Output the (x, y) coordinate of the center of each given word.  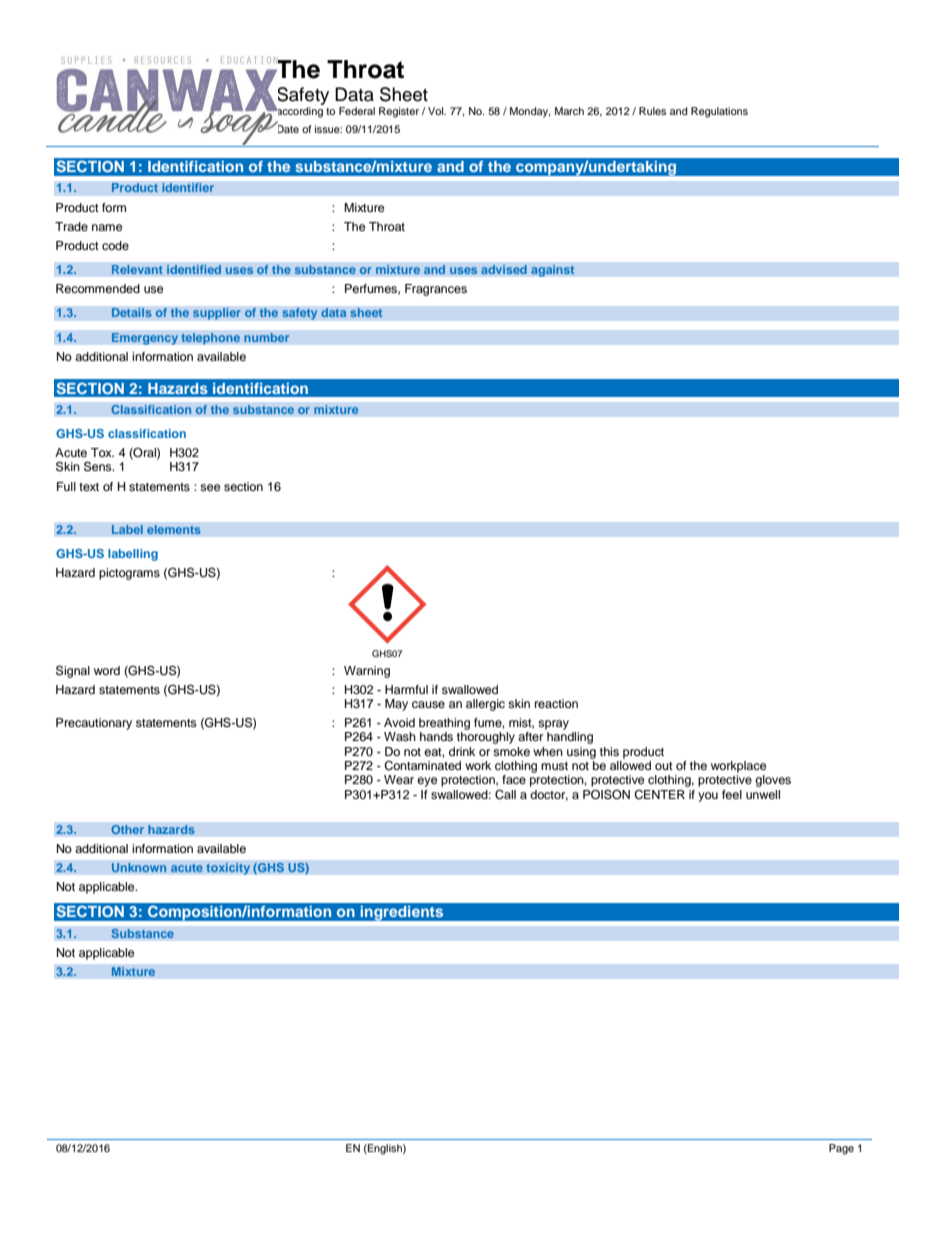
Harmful (406, 689)
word (107, 670)
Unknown (139, 868)
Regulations (719, 112)
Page (841, 1149)
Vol (437, 111)
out (664, 766)
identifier (188, 188)
